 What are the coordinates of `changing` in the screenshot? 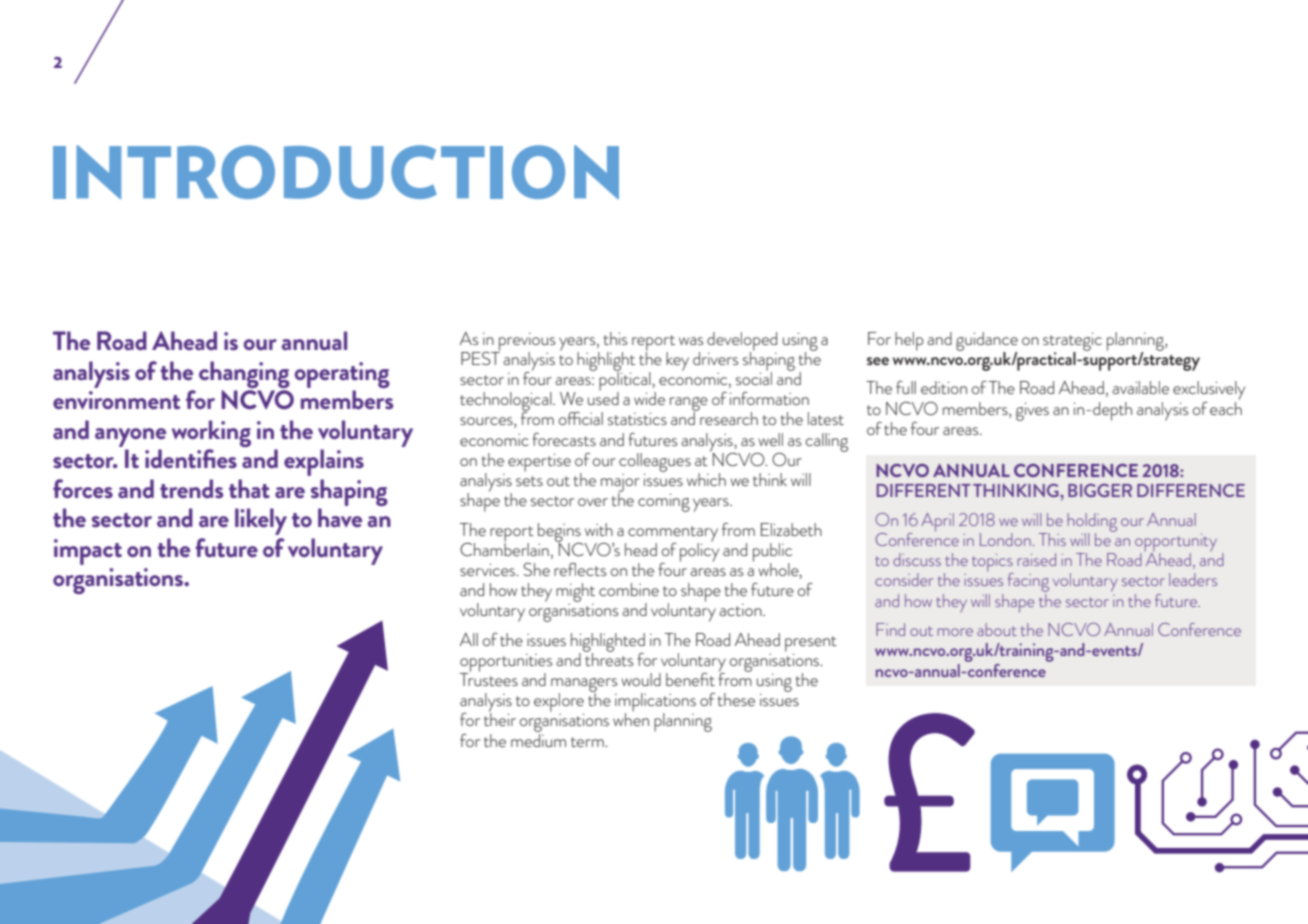 It's located at (244, 374).
